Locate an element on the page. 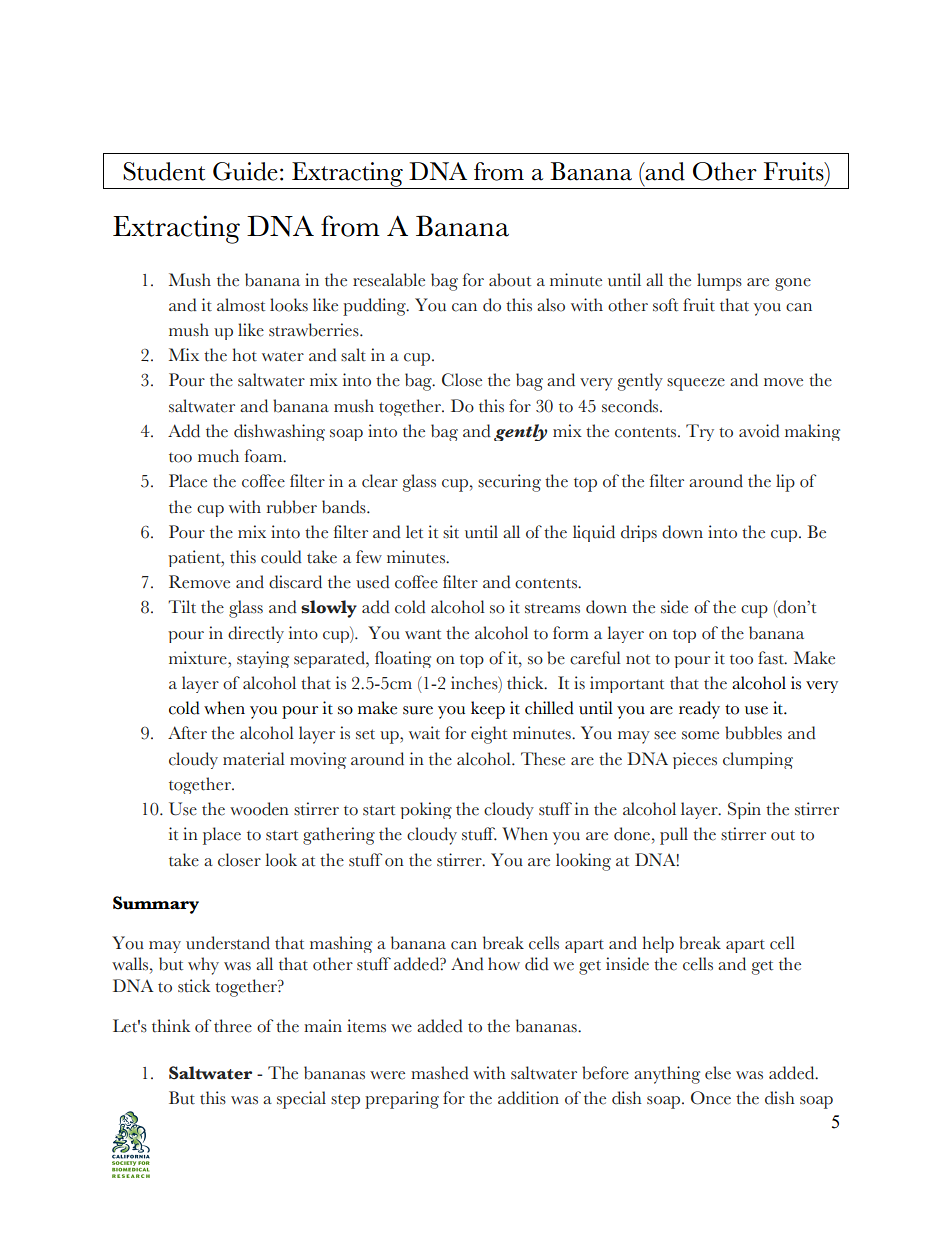  Guide is located at coordinates (245, 171).
